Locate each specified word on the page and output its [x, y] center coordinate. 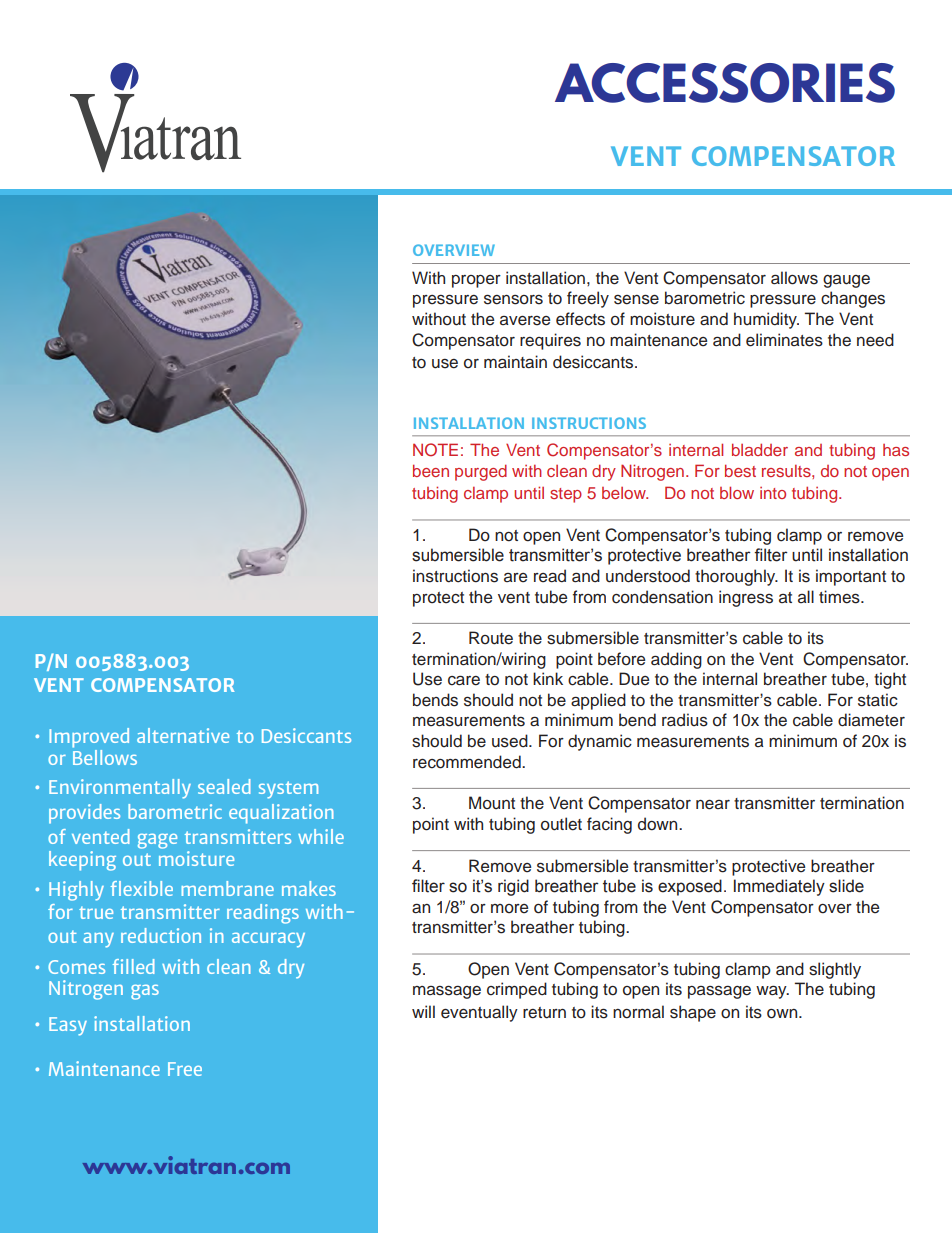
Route [491, 638]
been [431, 470]
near [713, 805]
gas [145, 992]
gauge [846, 281]
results [787, 471]
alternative [183, 735]
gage [157, 841]
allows [794, 278]
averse [525, 321]
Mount [492, 803]
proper [476, 281]
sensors [513, 299]
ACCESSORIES [725, 83]
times [840, 597]
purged [481, 472]
